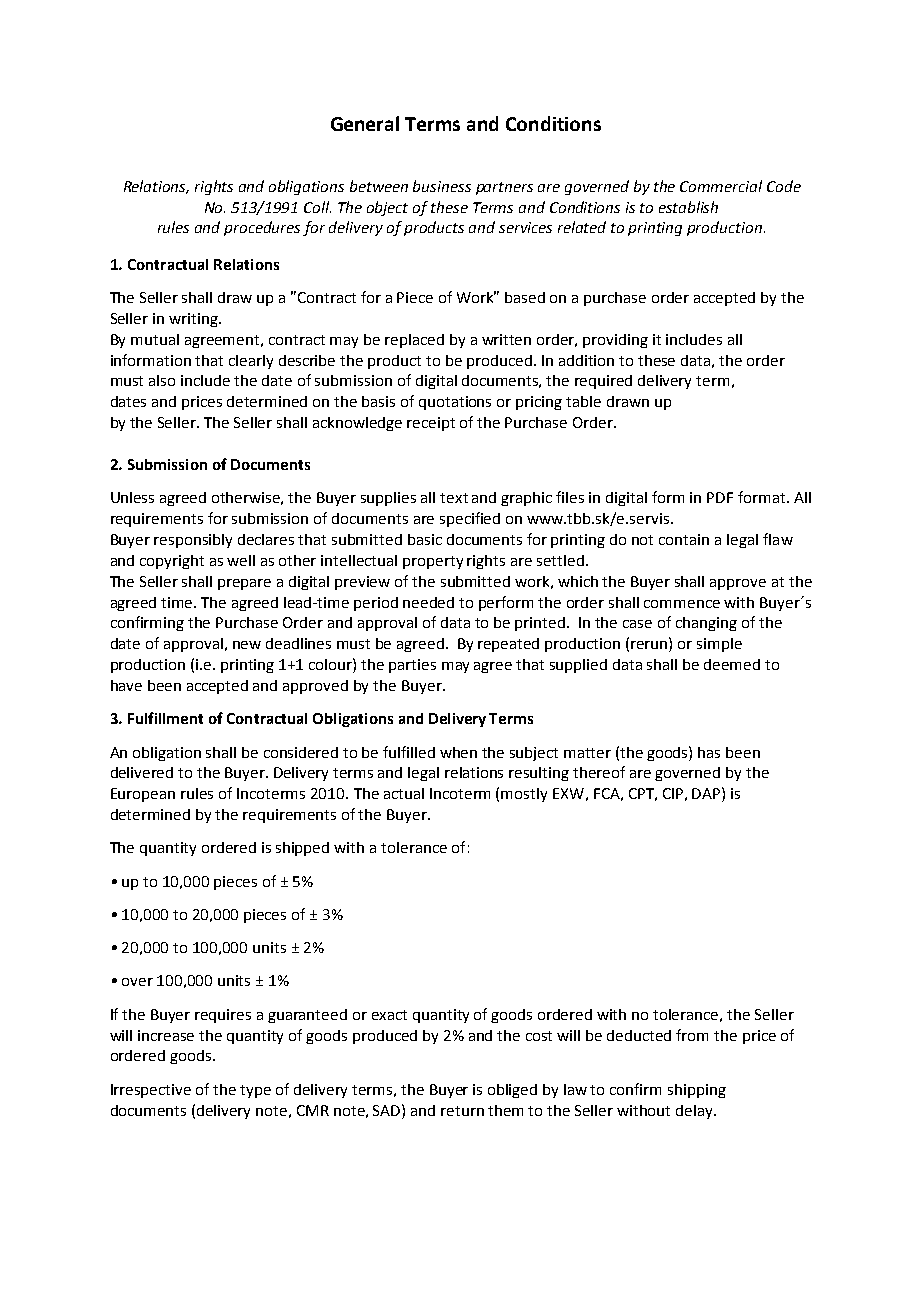 This screenshot has width=924, height=1308. I want to click on delivered, so click(142, 772).
